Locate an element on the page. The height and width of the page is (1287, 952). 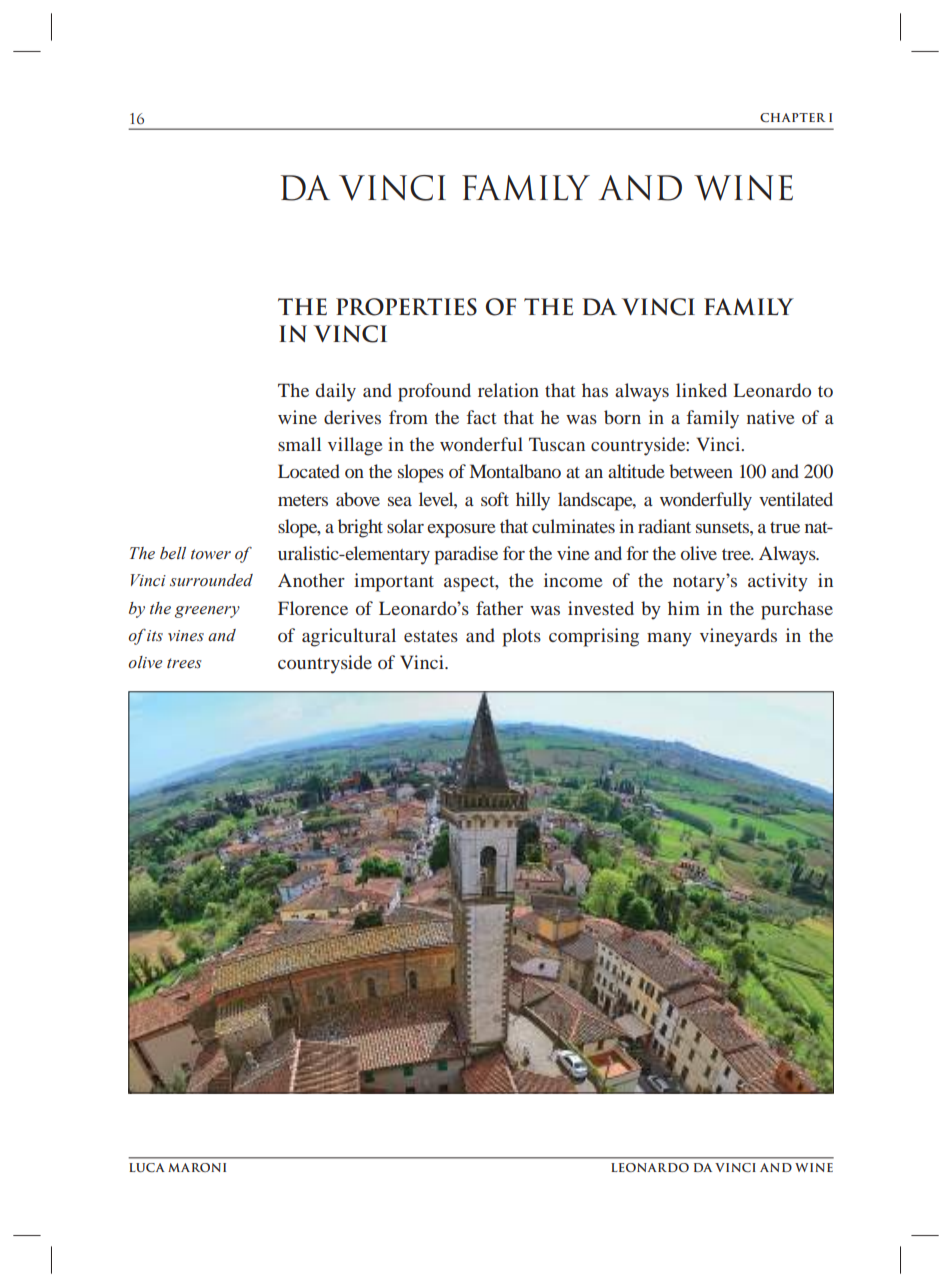
relation is located at coordinates (508, 390).
